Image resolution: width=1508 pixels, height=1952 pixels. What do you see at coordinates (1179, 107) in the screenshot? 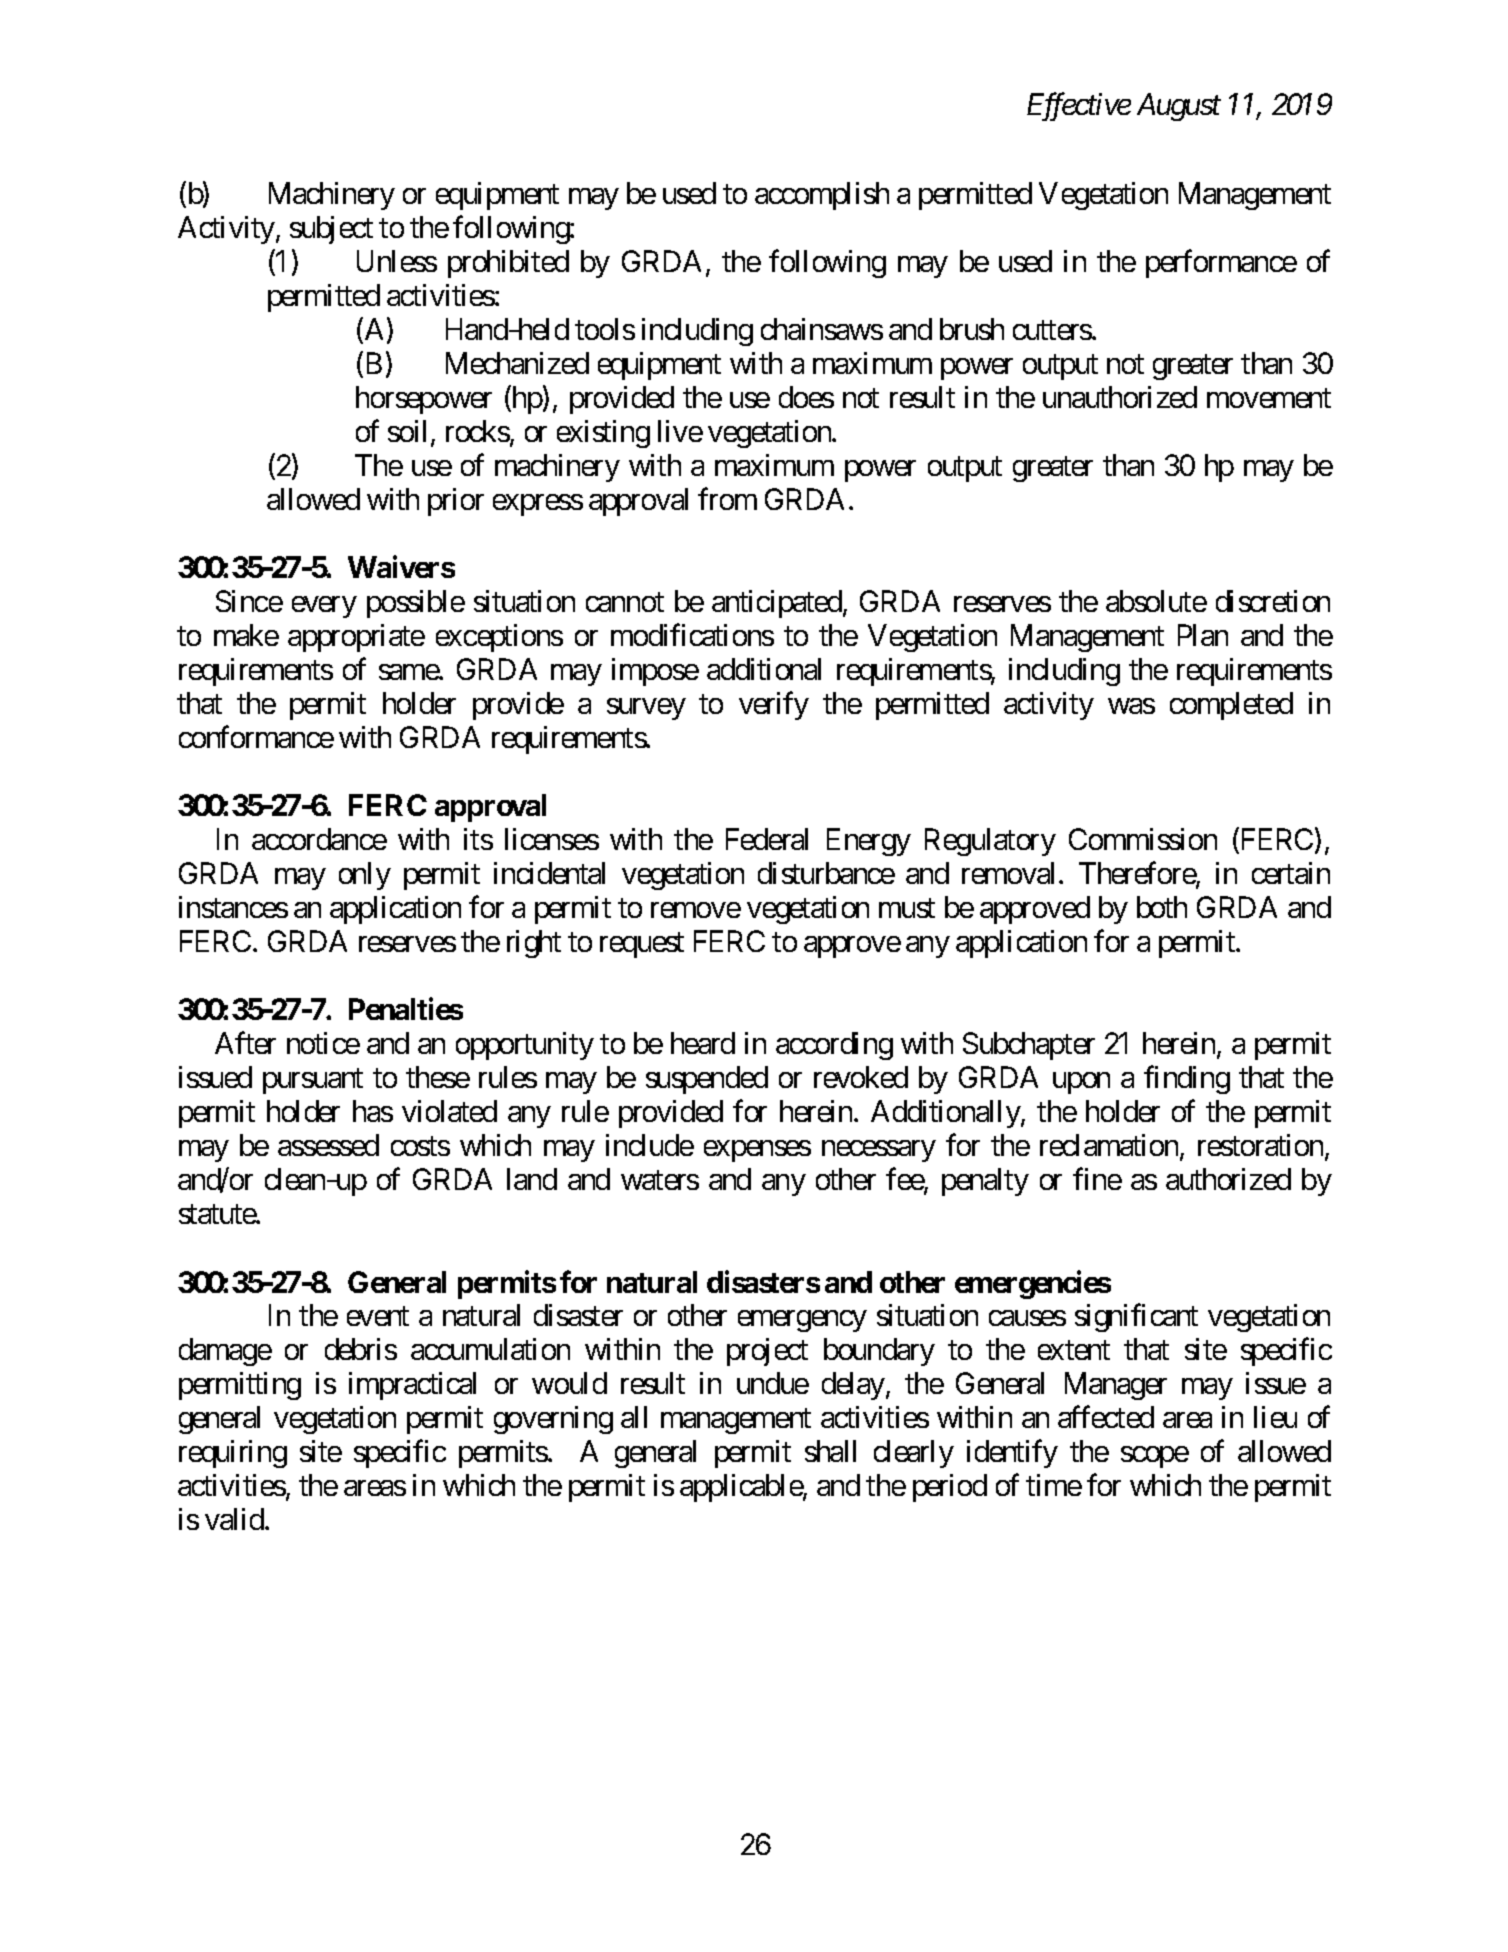
I see `August` at bounding box center [1179, 107].
